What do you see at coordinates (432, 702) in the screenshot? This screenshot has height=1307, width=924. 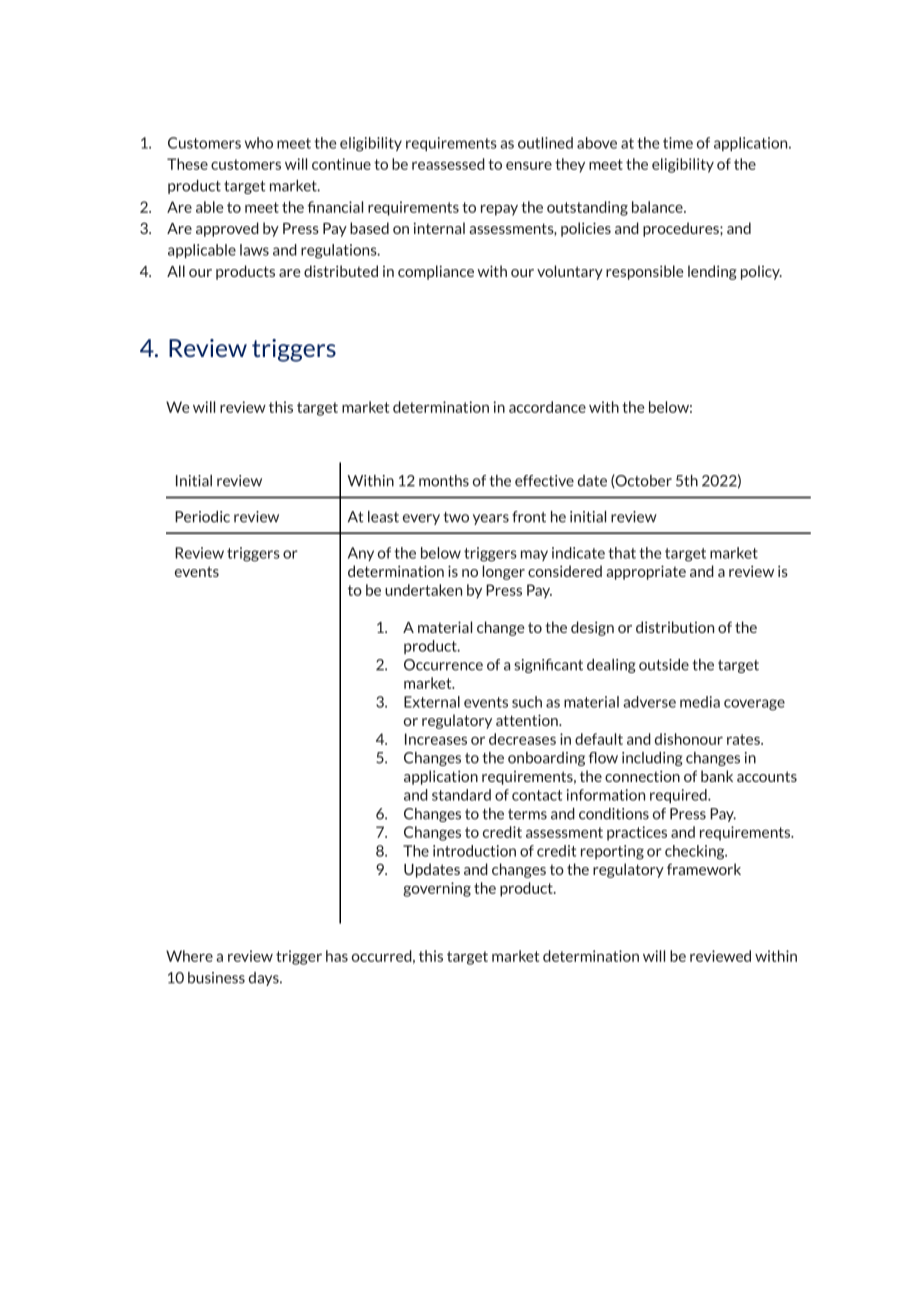 I see `External` at bounding box center [432, 702].
